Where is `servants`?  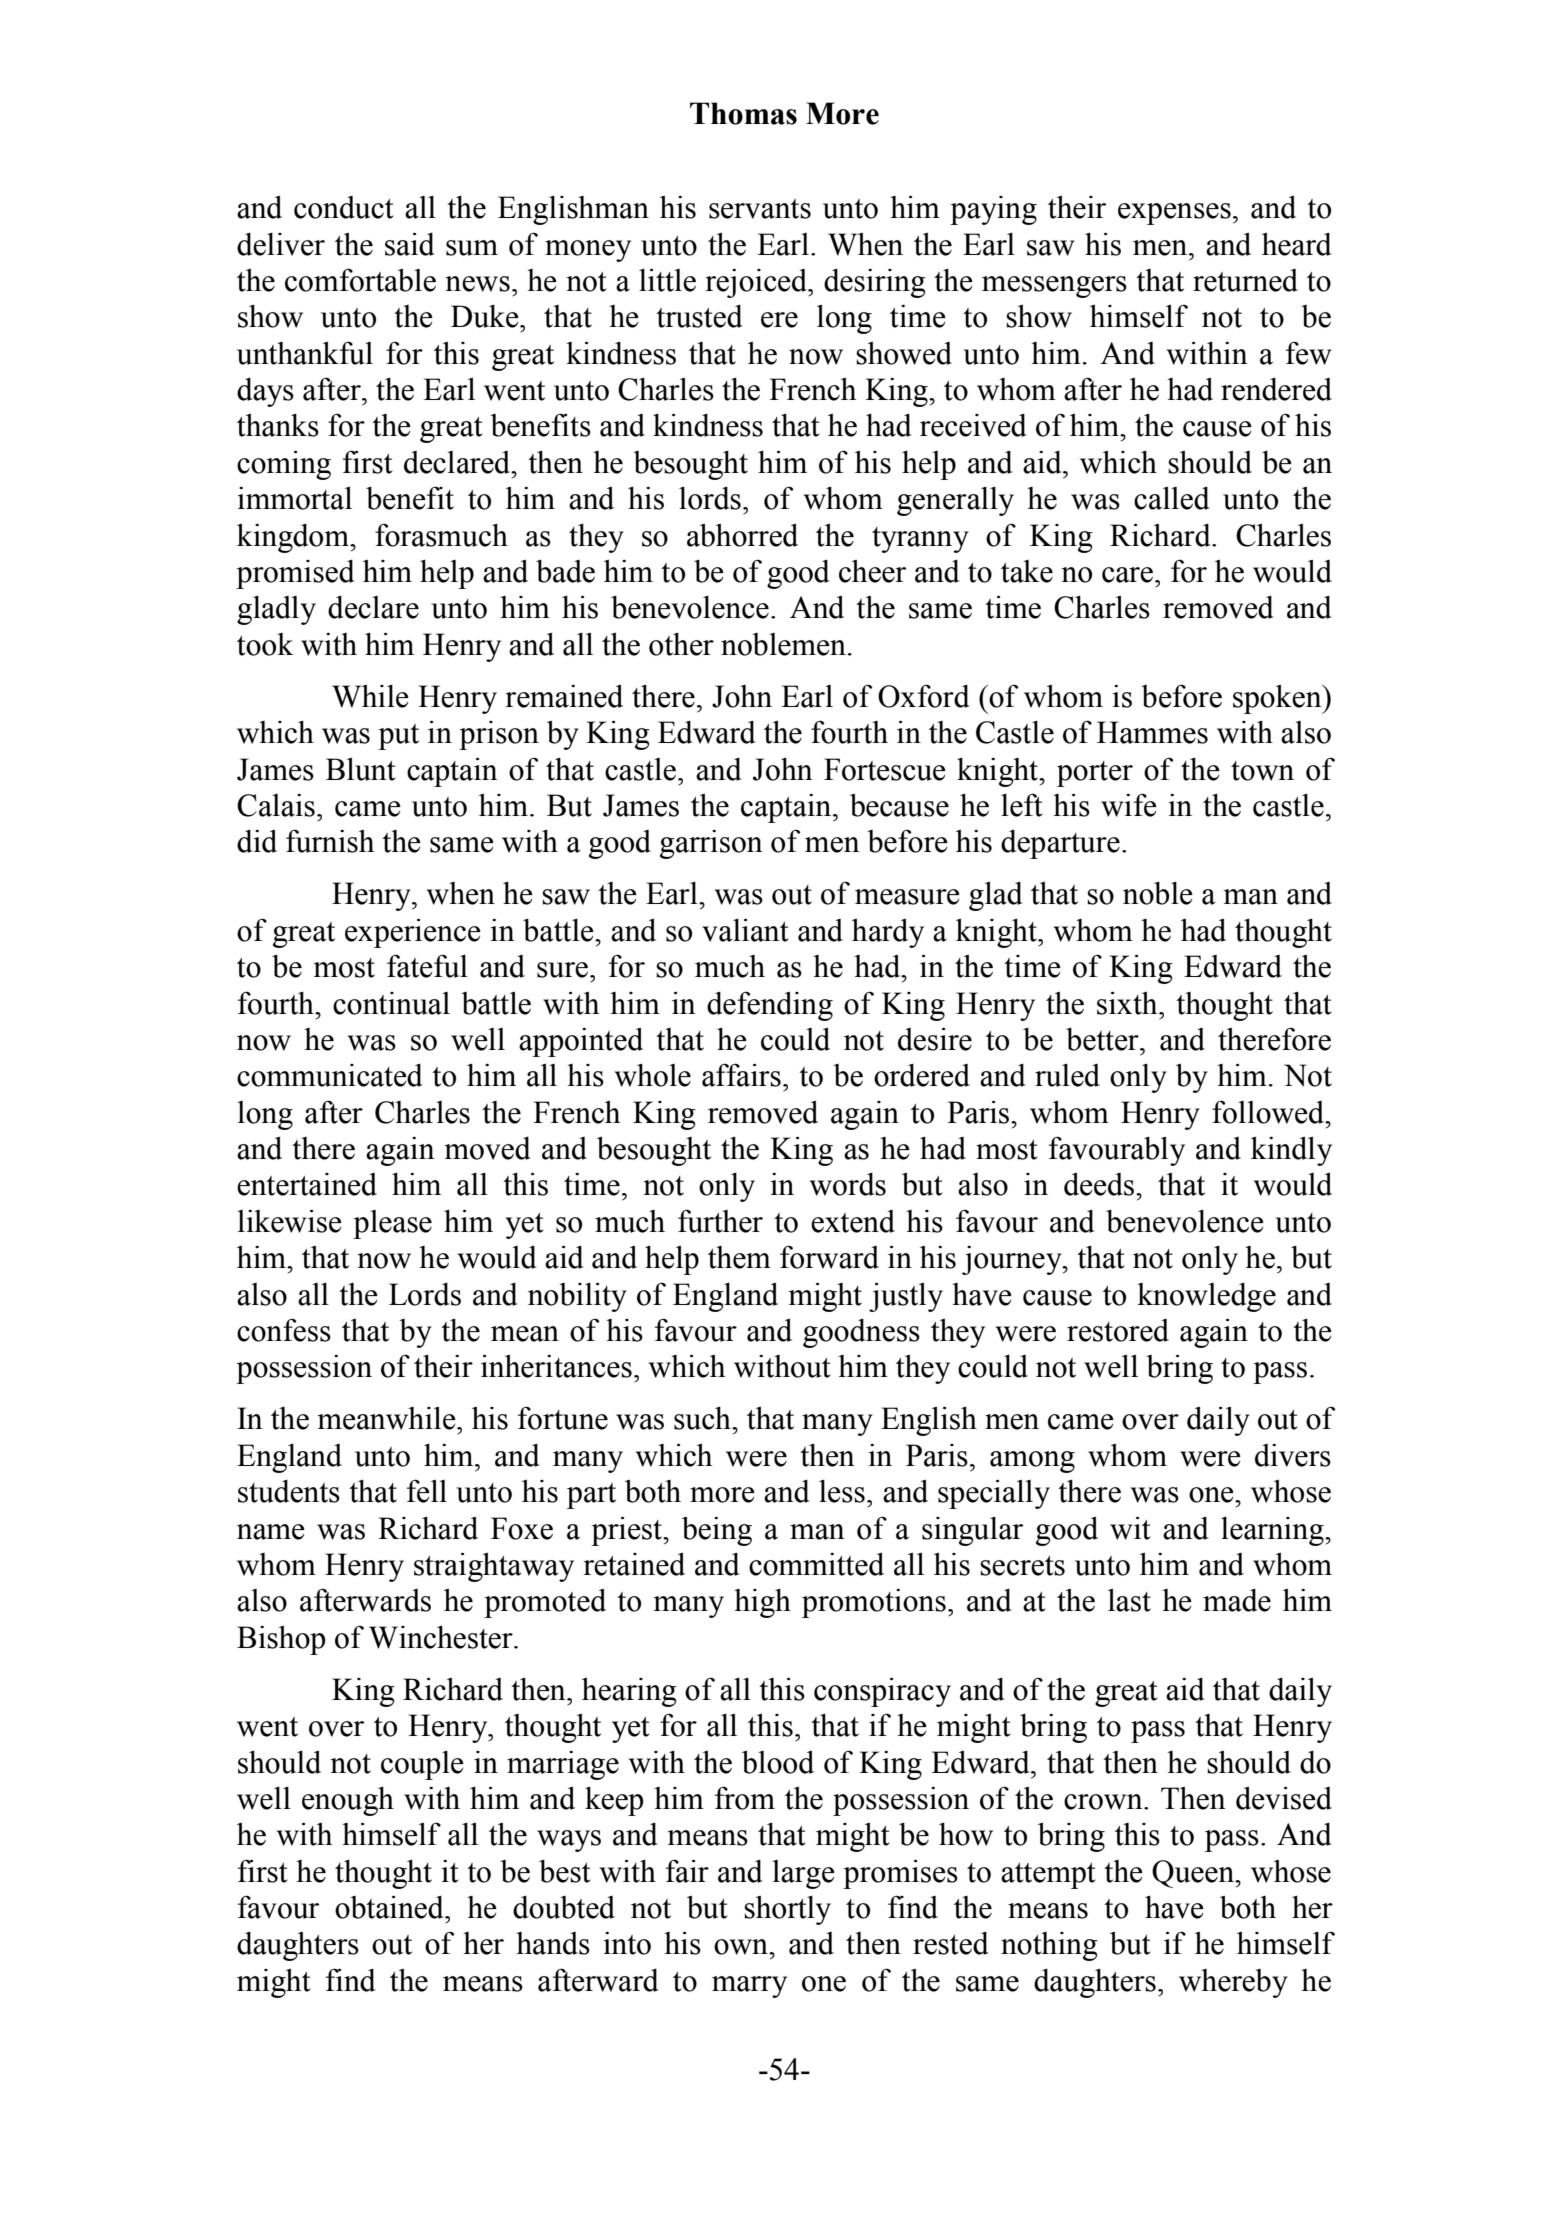 servants is located at coordinates (760, 209).
